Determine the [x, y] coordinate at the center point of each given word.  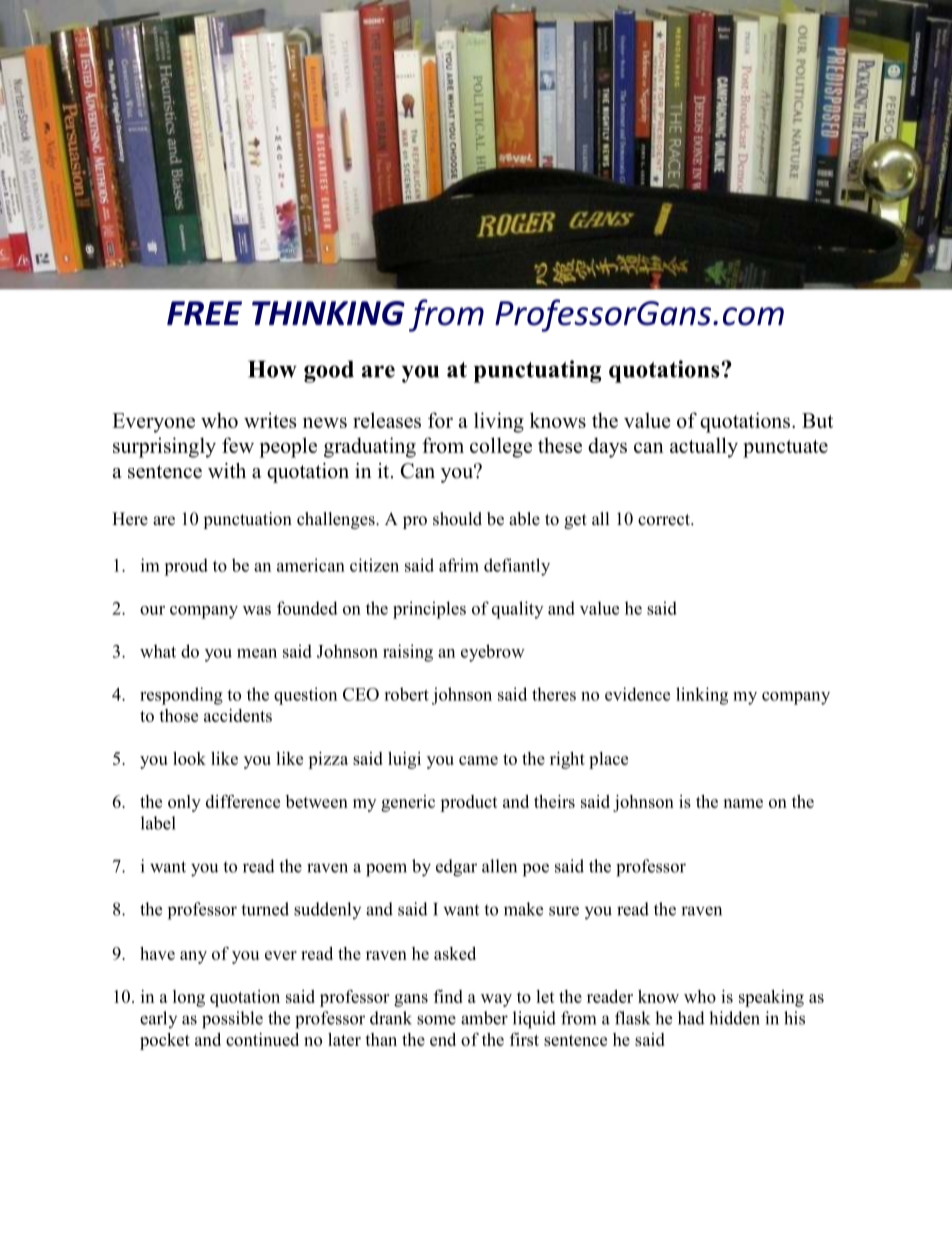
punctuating [537, 371]
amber [484, 1018]
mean [257, 653]
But [817, 420]
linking [702, 696]
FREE [204, 313]
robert [406, 694]
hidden [734, 1018]
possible [232, 1020]
